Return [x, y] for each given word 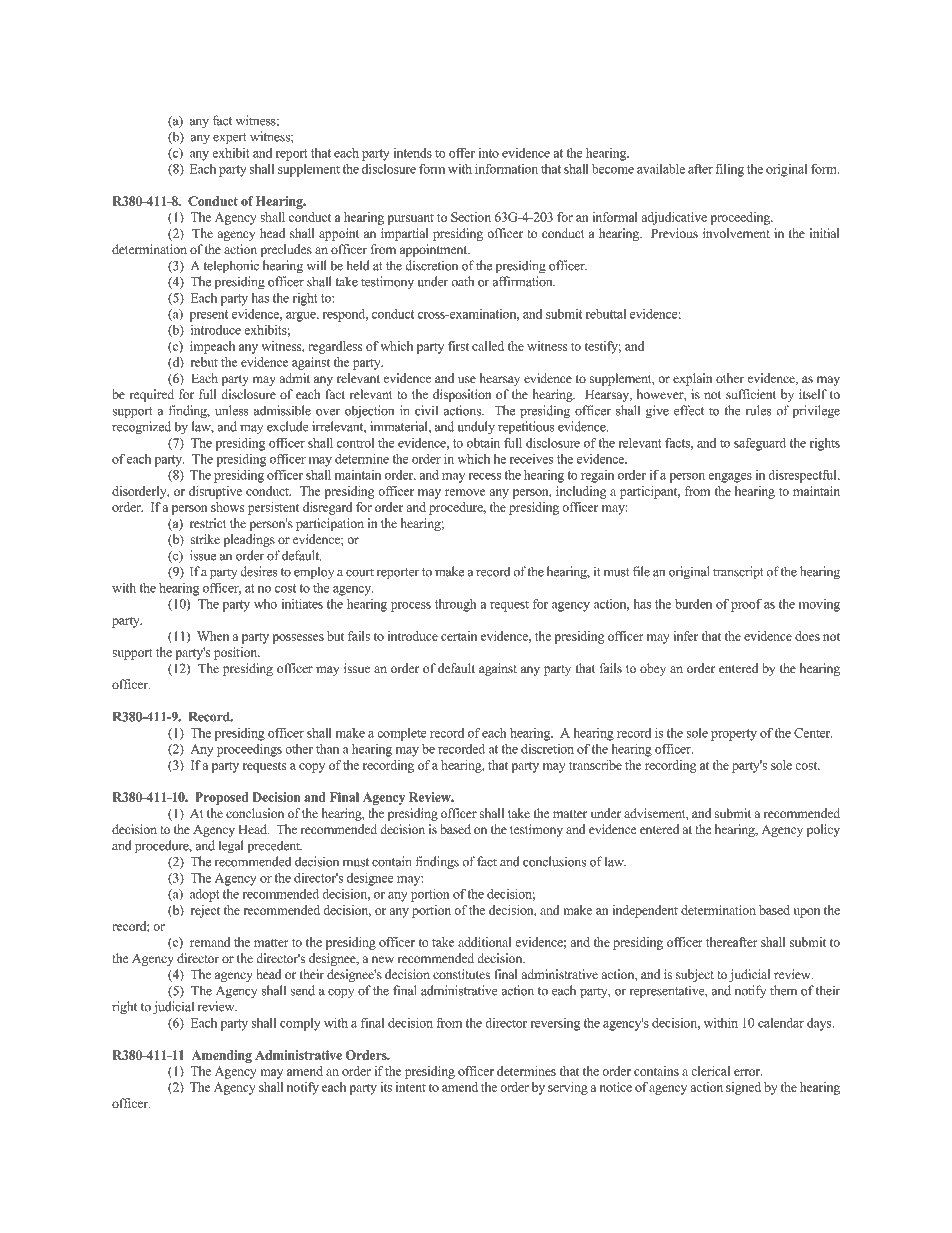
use [467, 379]
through [455, 605]
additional [484, 942]
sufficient [751, 394]
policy [823, 830]
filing [729, 170]
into [489, 153]
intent [411, 1087]
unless [231, 410]
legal [231, 847]
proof [746, 605]
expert [230, 139]
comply [300, 1024]
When [213, 636]
